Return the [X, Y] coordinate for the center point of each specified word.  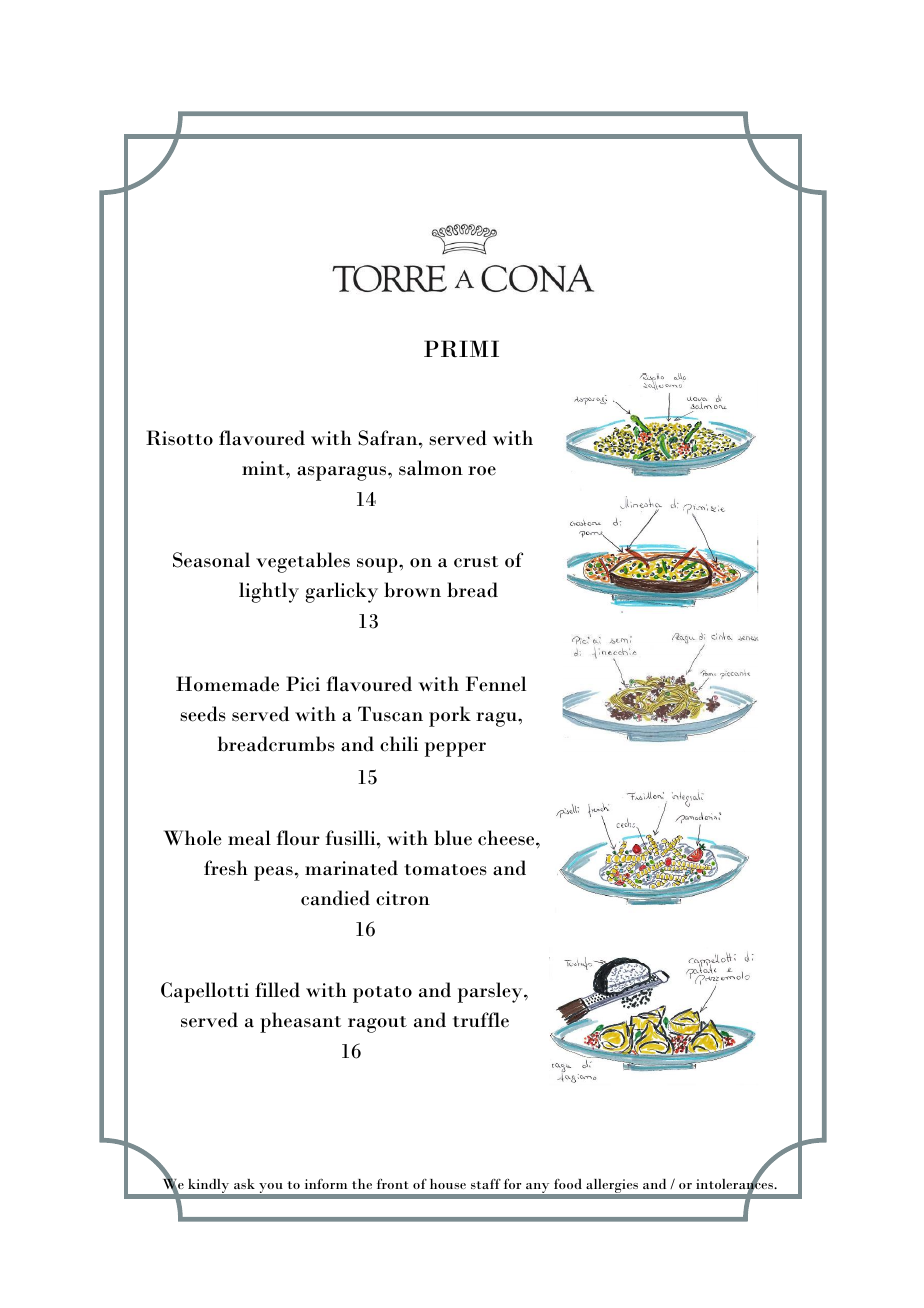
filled [277, 990]
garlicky [342, 592]
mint [264, 468]
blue [453, 838]
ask [244, 1184]
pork [450, 716]
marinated [351, 868]
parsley [491, 992]
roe [482, 471]
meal [249, 838]
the [362, 1184]
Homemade [227, 684]
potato [382, 994]
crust [476, 562]
